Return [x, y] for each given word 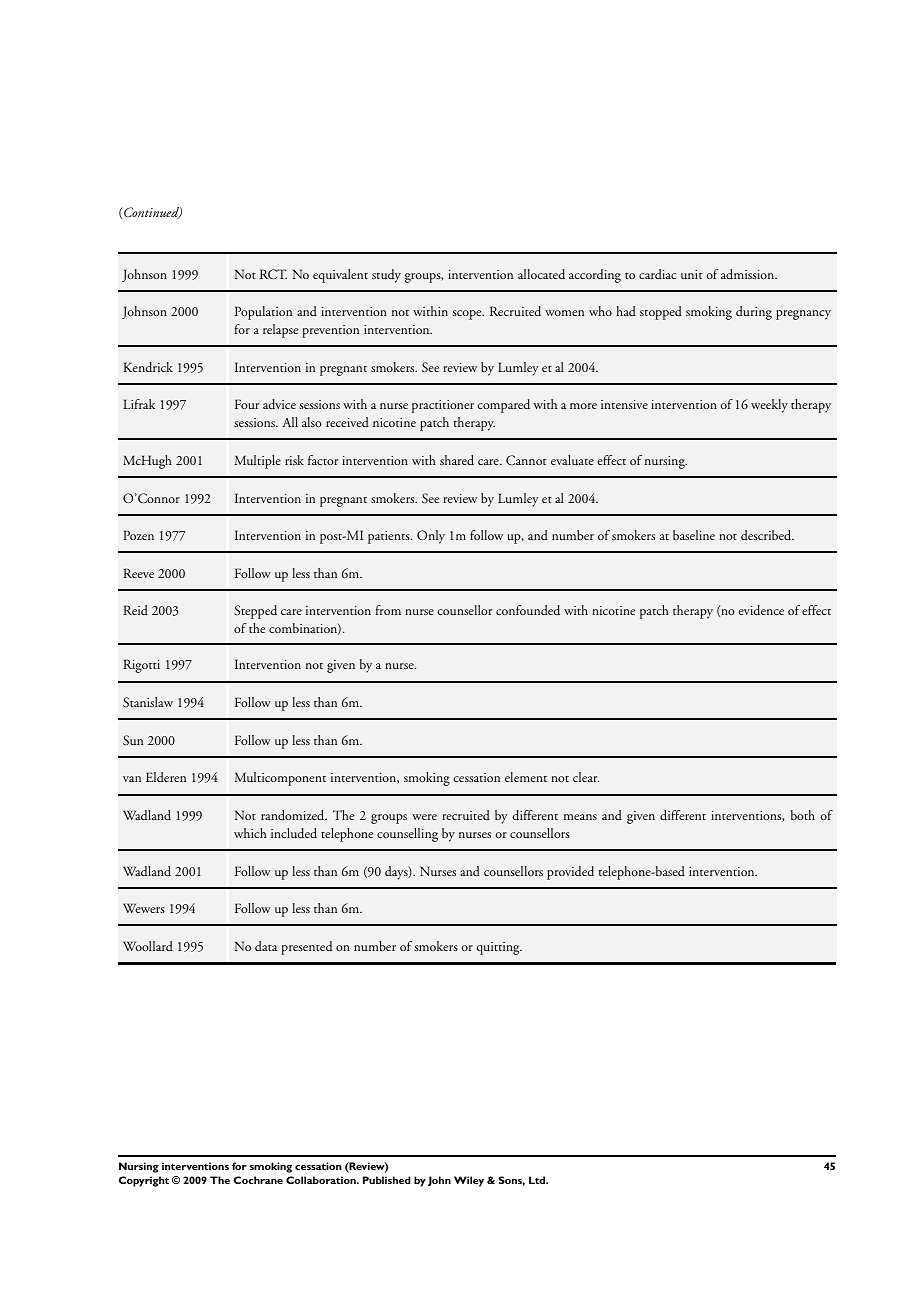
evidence [761, 610]
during [754, 313]
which [250, 833]
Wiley [469, 1181]
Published [387, 1180]
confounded [528, 610]
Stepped [255, 612]
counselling [407, 835]
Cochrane [258, 1180]
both [803, 815]
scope [468, 315]
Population [263, 313]
